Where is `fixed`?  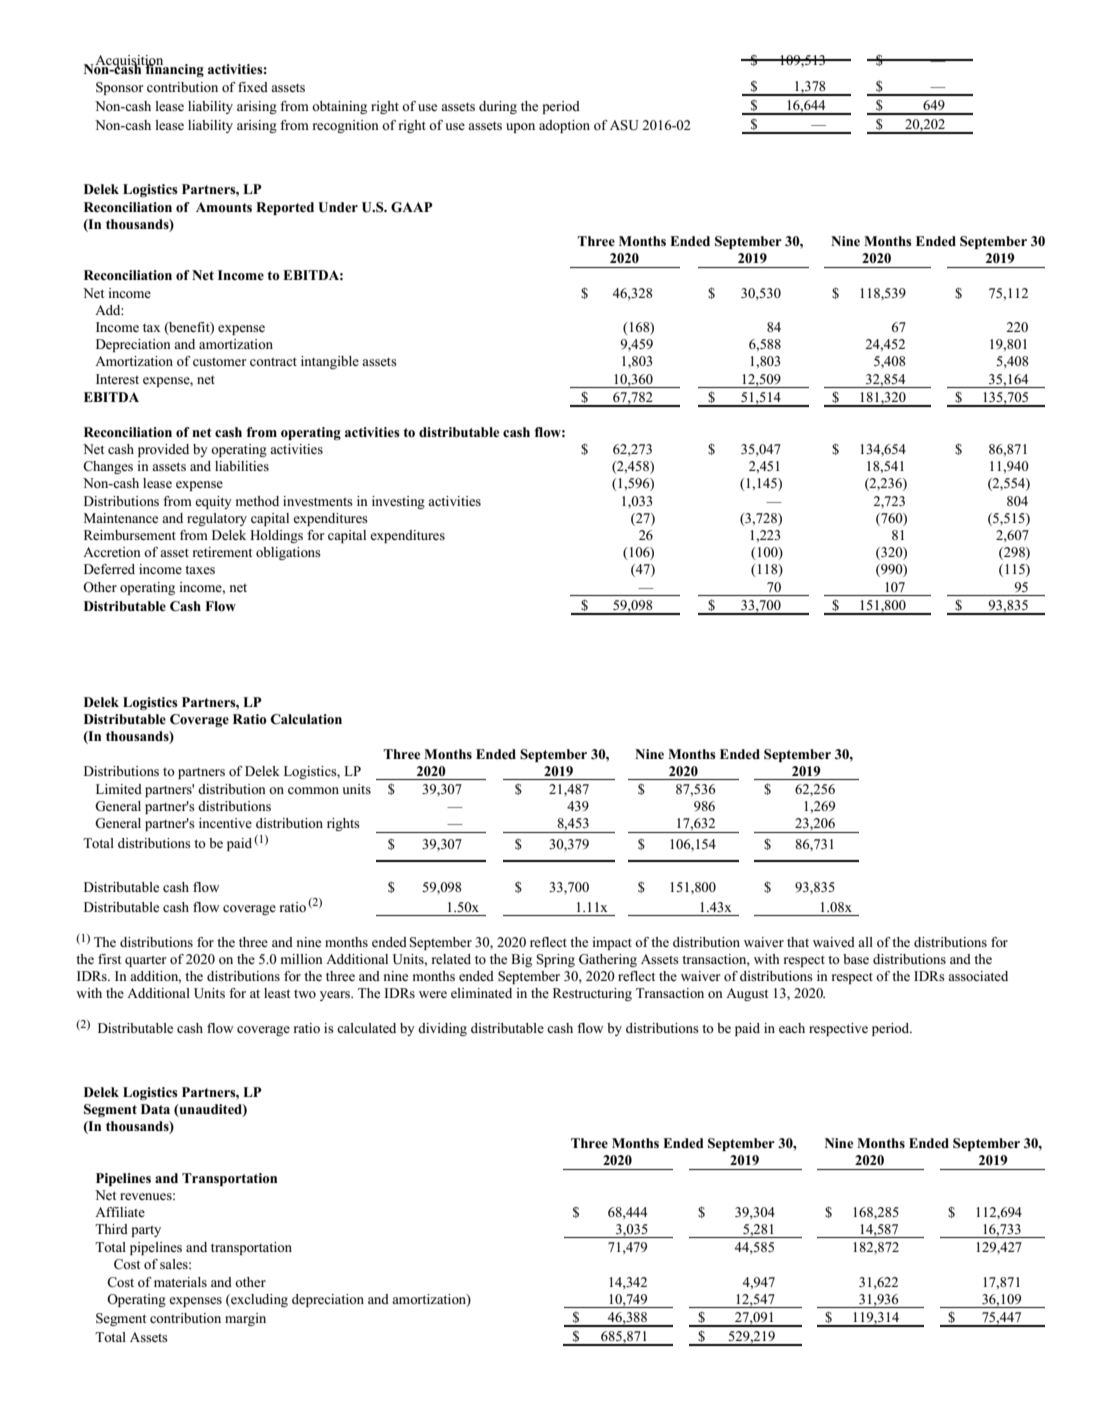
fixed is located at coordinates (253, 87).
